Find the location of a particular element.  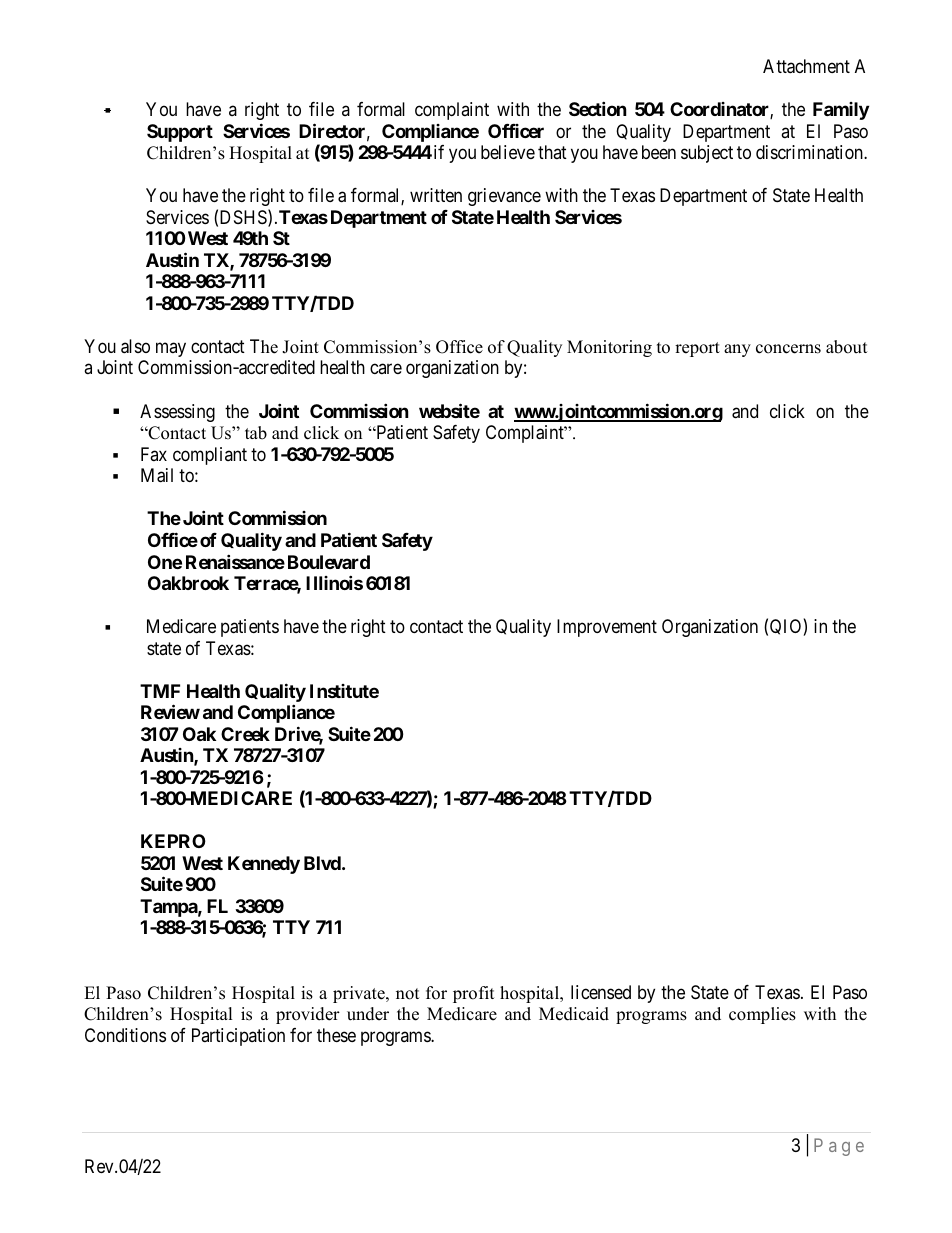

Monitoring is located at coordinates (609, 348).
